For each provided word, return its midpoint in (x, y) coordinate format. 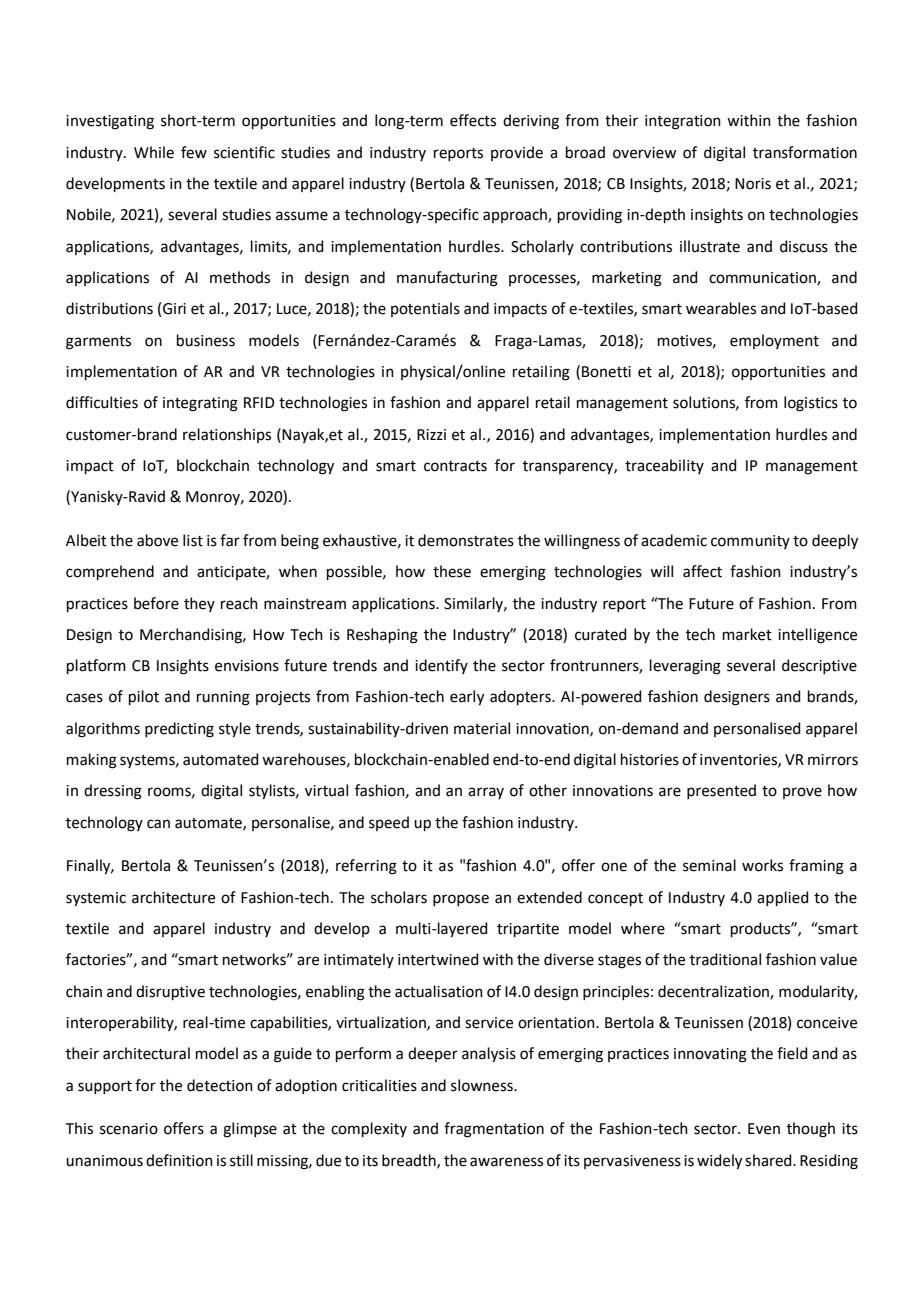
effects (473, 120)
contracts (455, 466)
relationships (227, 435)
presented (721, 791)
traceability (664, 466)
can (158, 824)
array (486, 793)
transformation (805, 152)
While (154, 152)
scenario (129, 1129)
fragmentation (494, 1130)
